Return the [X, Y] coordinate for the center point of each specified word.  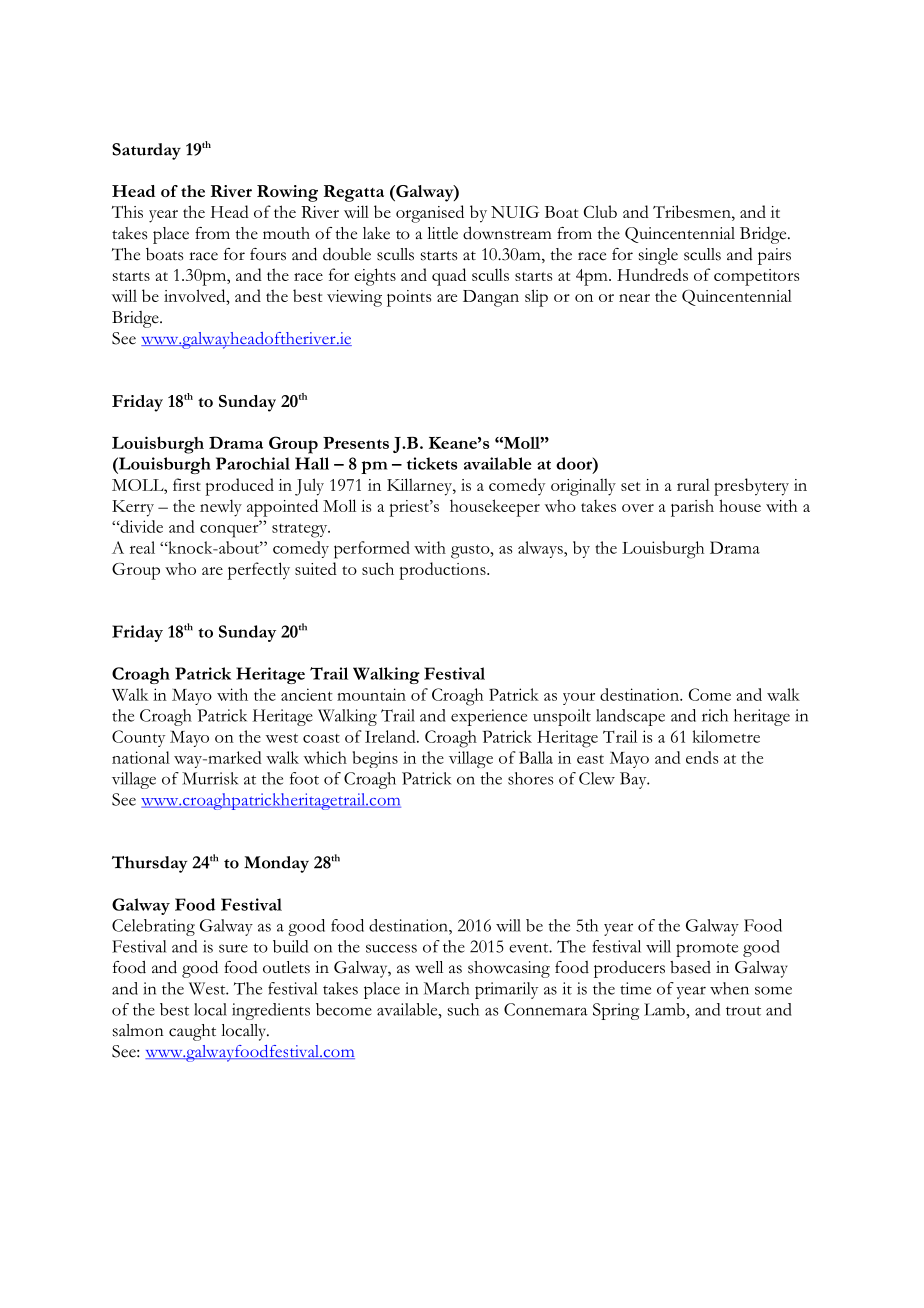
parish [692, 508]
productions [443, 571]
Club [600, 211]
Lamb [665, 1009]
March [447, 988]
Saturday [146, 151]
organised [430, 214]
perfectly [259, 571]
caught [192, 1032]
